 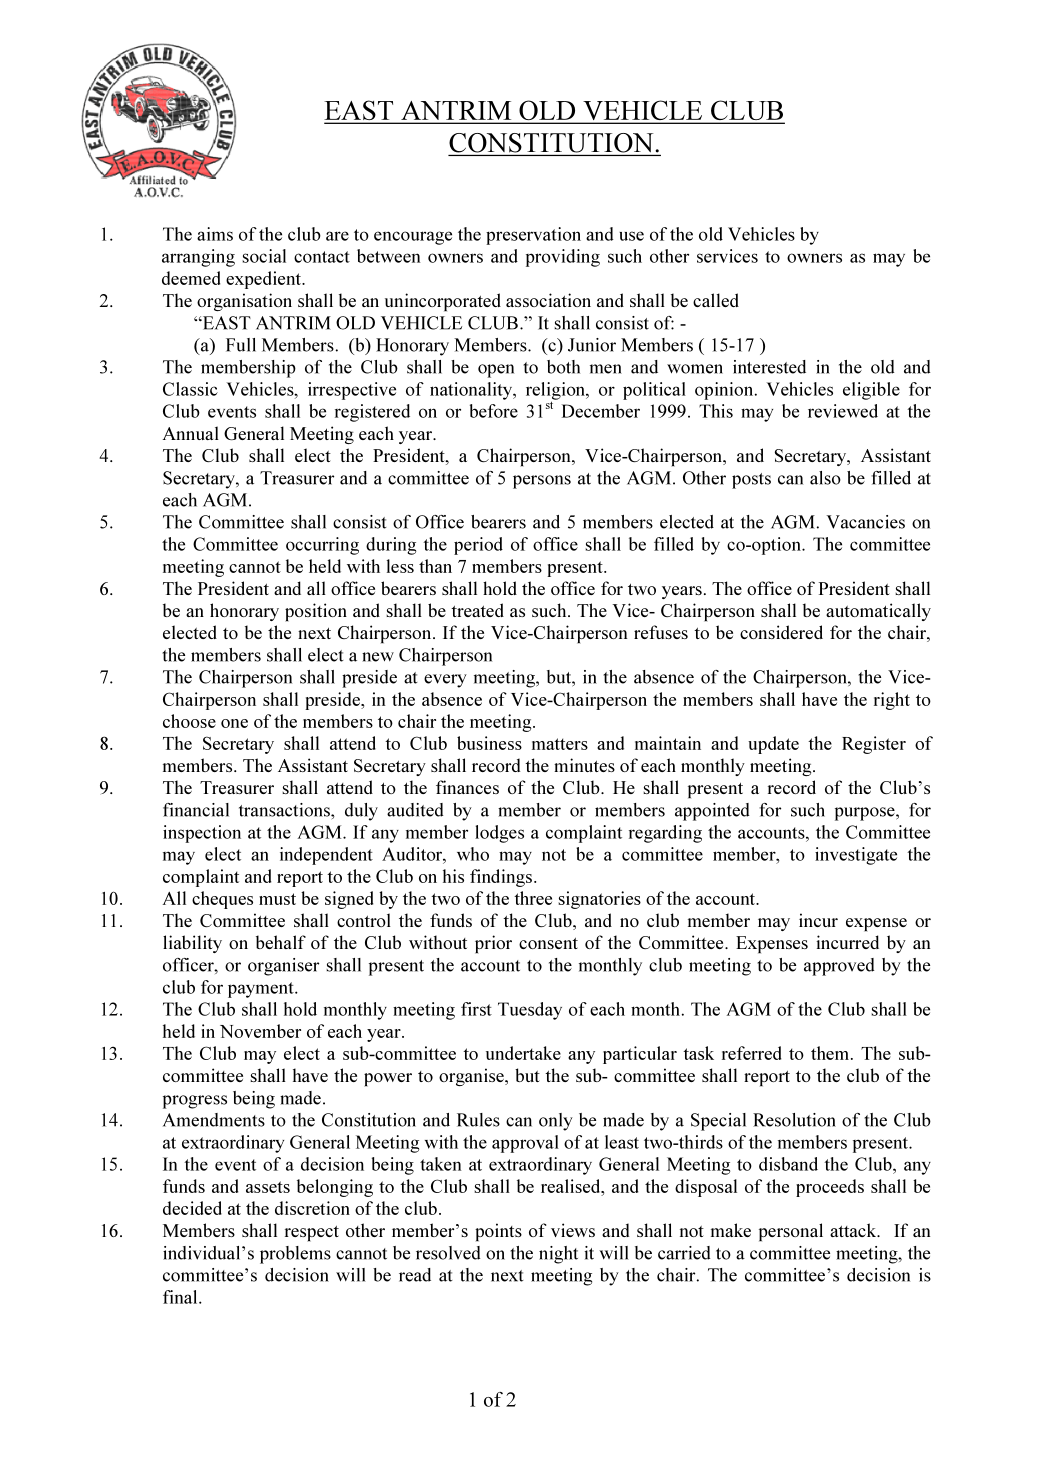 What do you see at coordinates (281, 942) in the screenshot?
I see `behalf` at bounding box center [281, 942].
